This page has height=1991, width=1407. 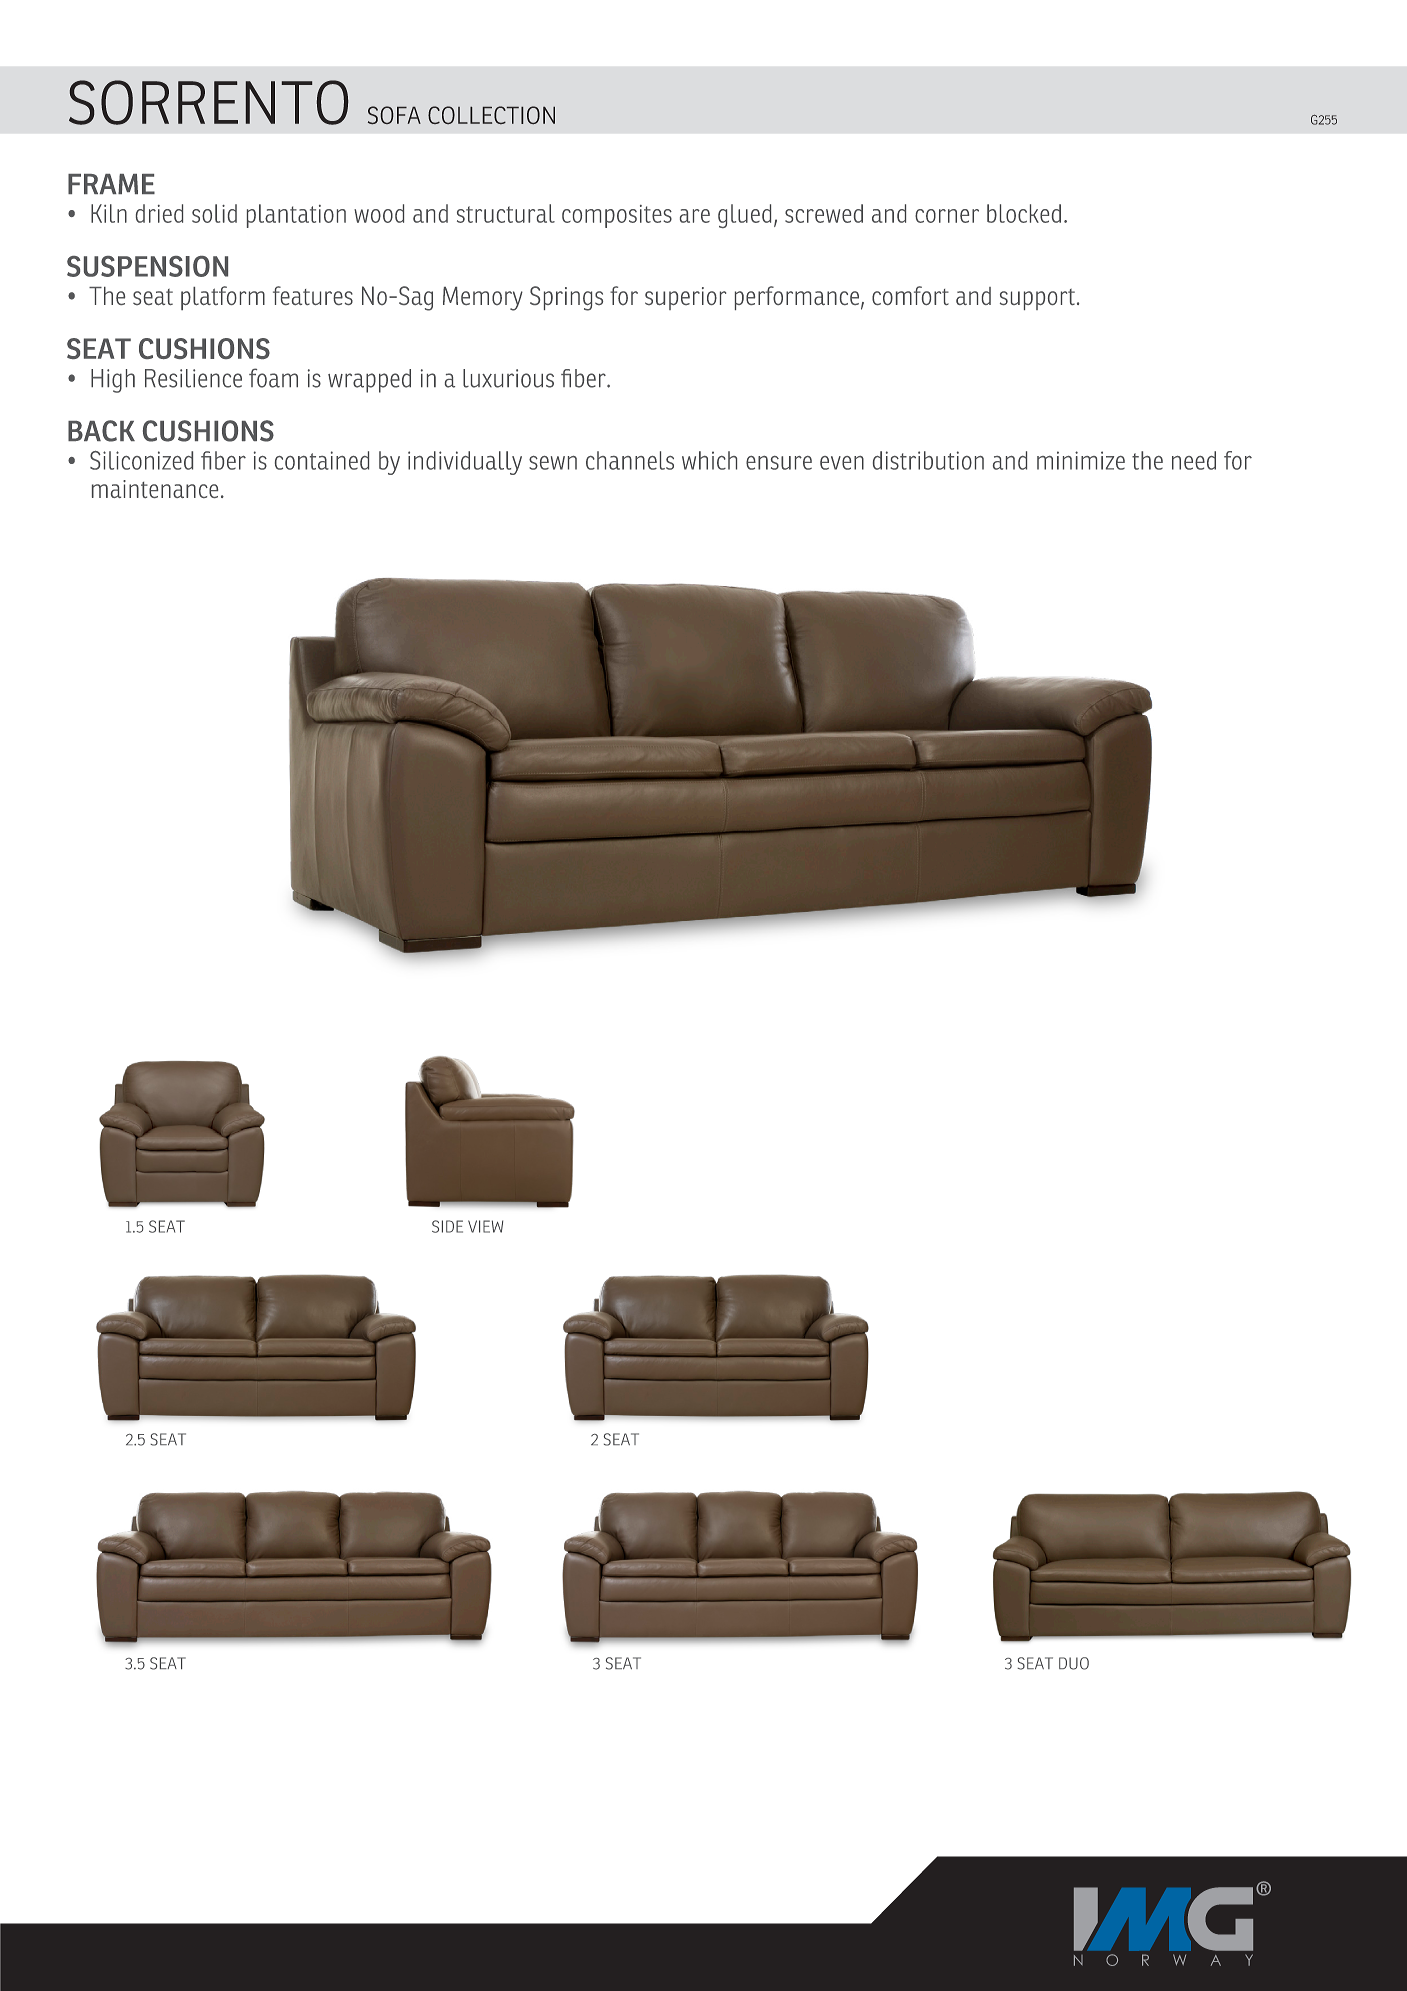 What do you see at coordinates (447, 1226) in the page?
I see `SIDE` at bounding box center [447, 1226].
